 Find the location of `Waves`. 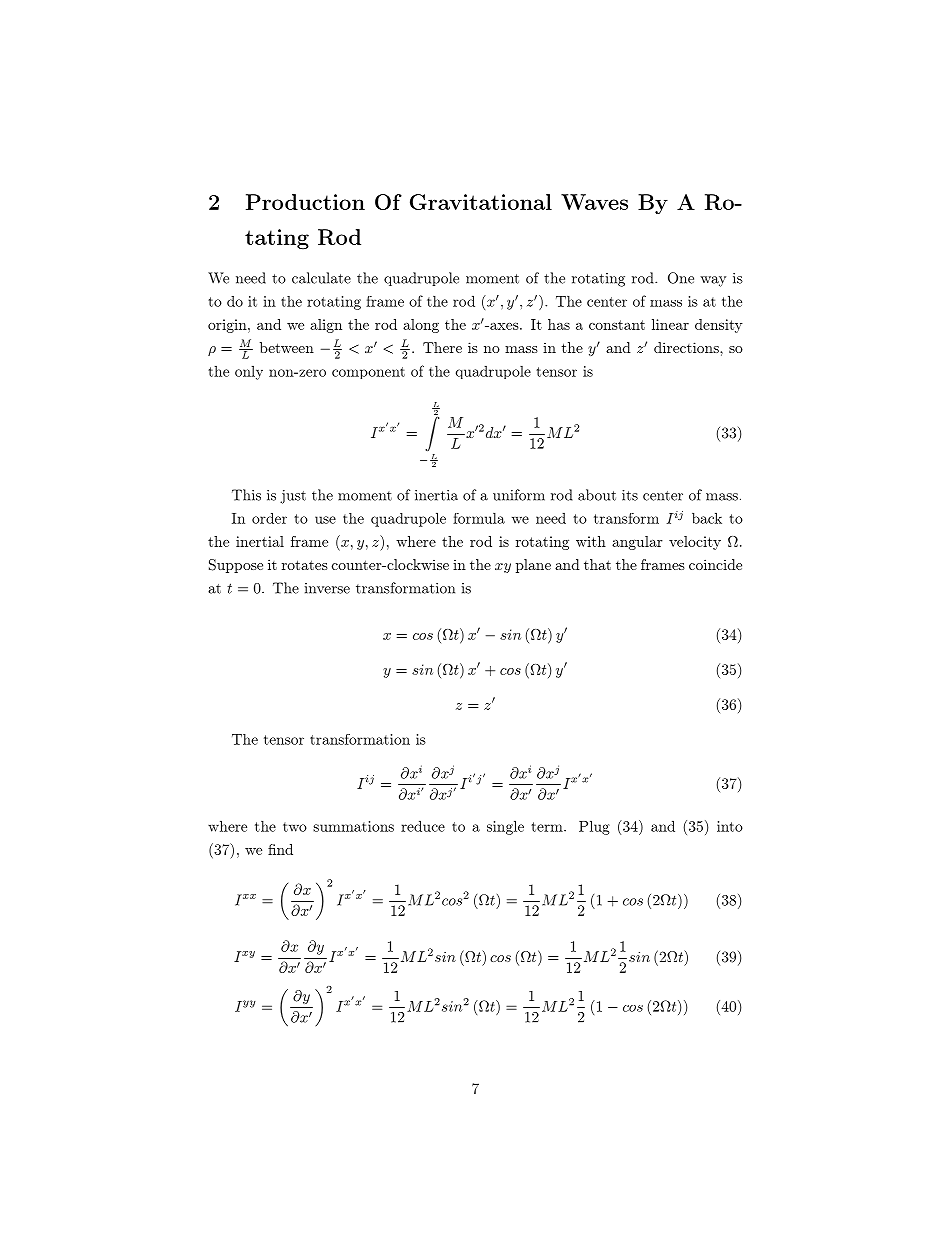

Waves is located at coordinates (594, 202).
